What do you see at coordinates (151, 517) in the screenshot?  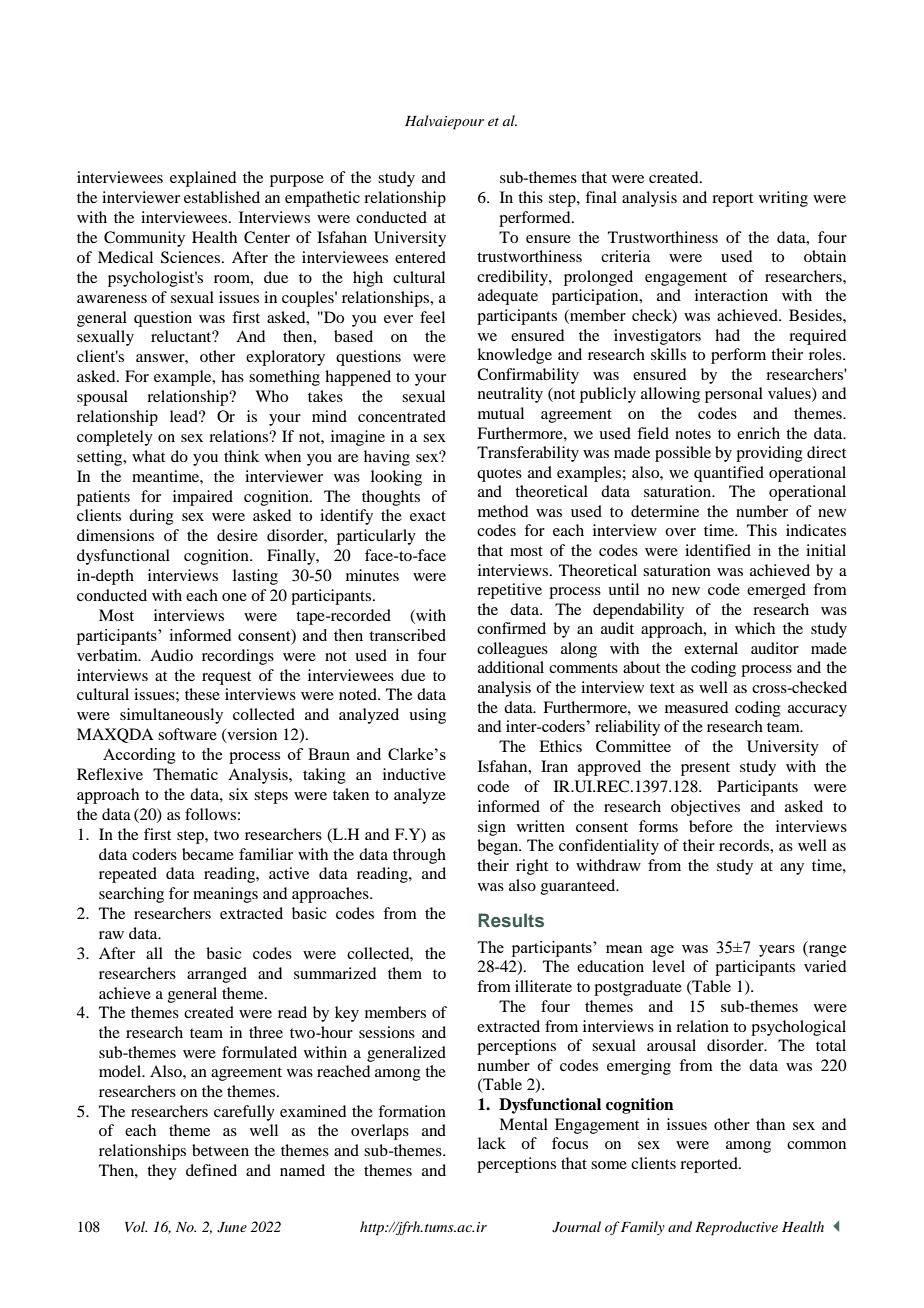 I see `during` at bounding box center [151, 517].
